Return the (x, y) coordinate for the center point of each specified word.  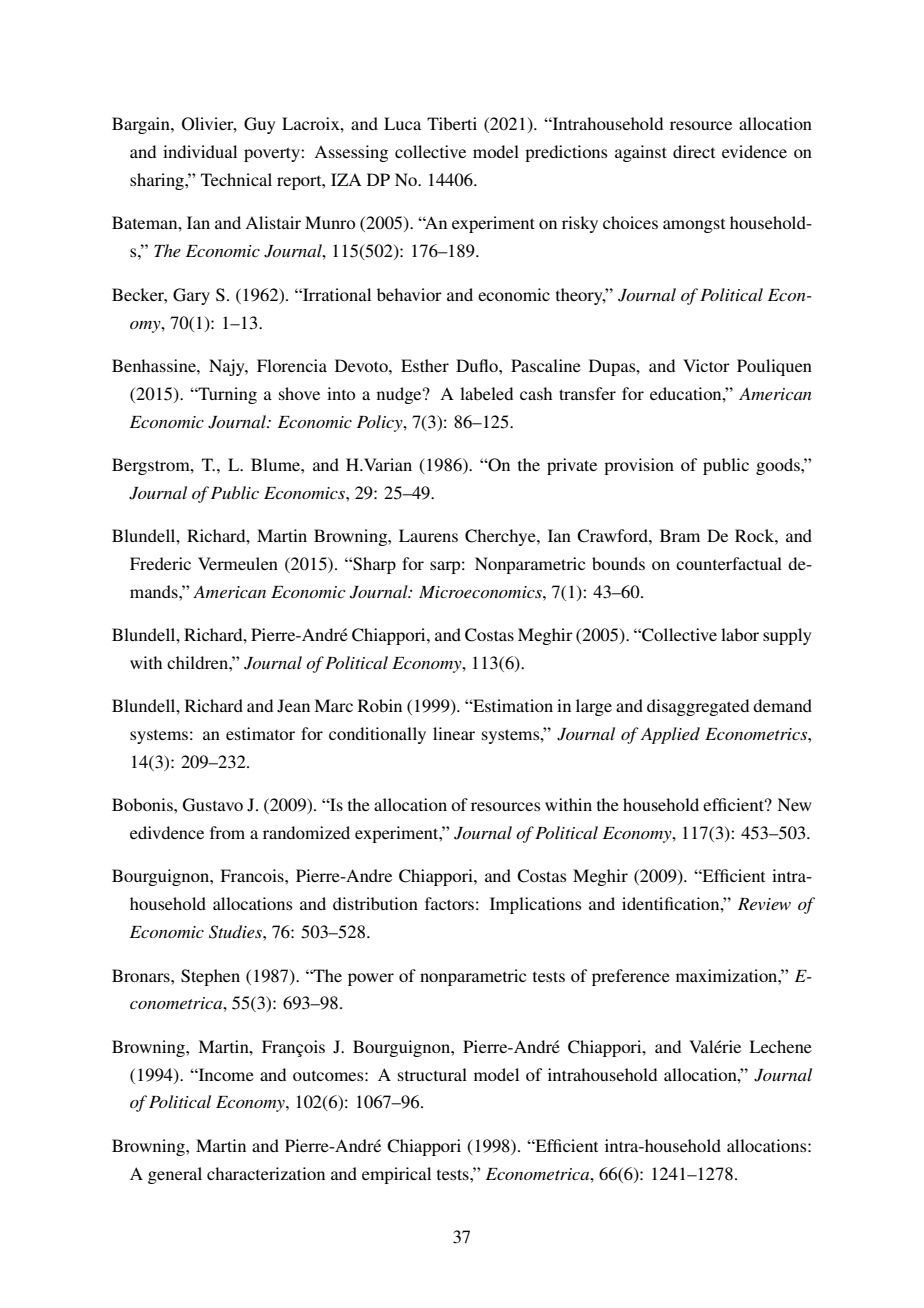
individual (200, 151)
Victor (706, 365)
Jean (293, 706)
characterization (266, 1173)
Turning (226, 395)
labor (740, 634)
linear (454, 733)
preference (631, 977)
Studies (236, 932)
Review (764, 904)
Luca (402, 123)
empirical (396, 1175)
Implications (536, 905)
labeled (486, 393)
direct (694, 151)
